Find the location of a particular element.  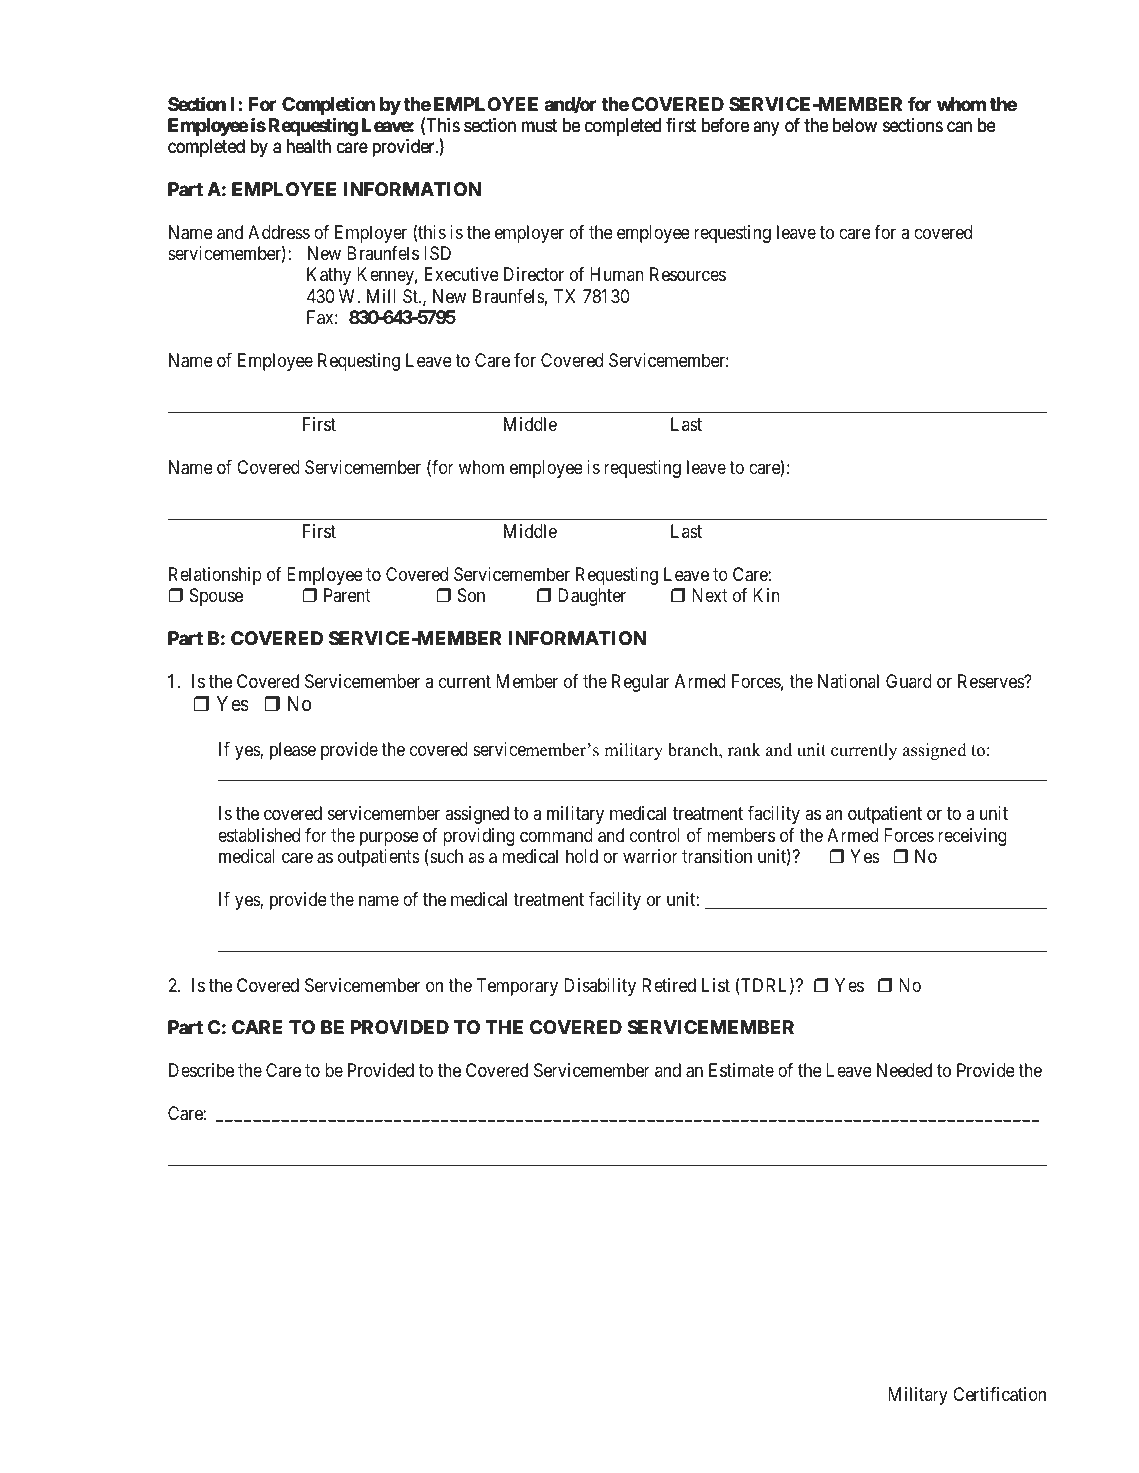

health is located at coordinates (309, 146).
